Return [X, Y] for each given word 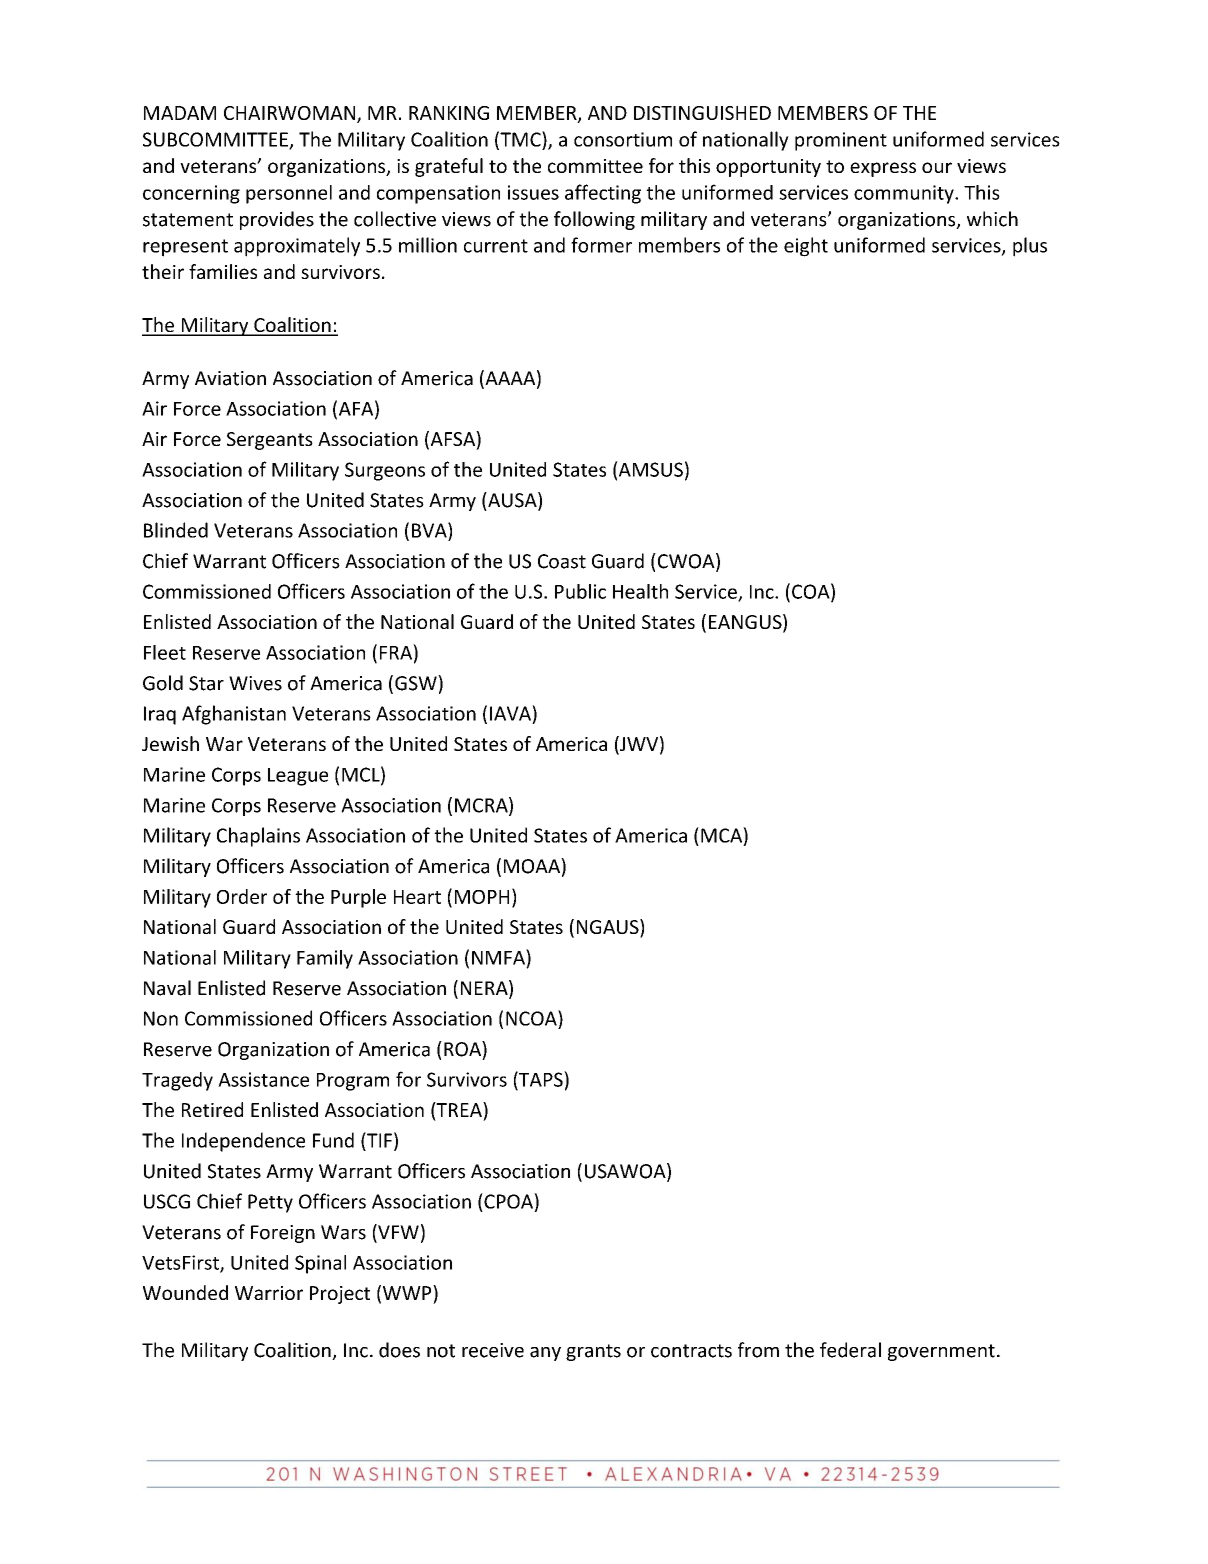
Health [640, 591]
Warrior [269, 1293]
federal [850, 1350]
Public [580, 591]
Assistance [263, 1079]
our [937, 167]
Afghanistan [234, 715]
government [941, 1352]
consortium [623, 139]
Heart [417, 897]
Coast [562, 561]
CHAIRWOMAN [291, 114]
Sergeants [270, 441]
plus [1030, 247]
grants [593, 1352]
